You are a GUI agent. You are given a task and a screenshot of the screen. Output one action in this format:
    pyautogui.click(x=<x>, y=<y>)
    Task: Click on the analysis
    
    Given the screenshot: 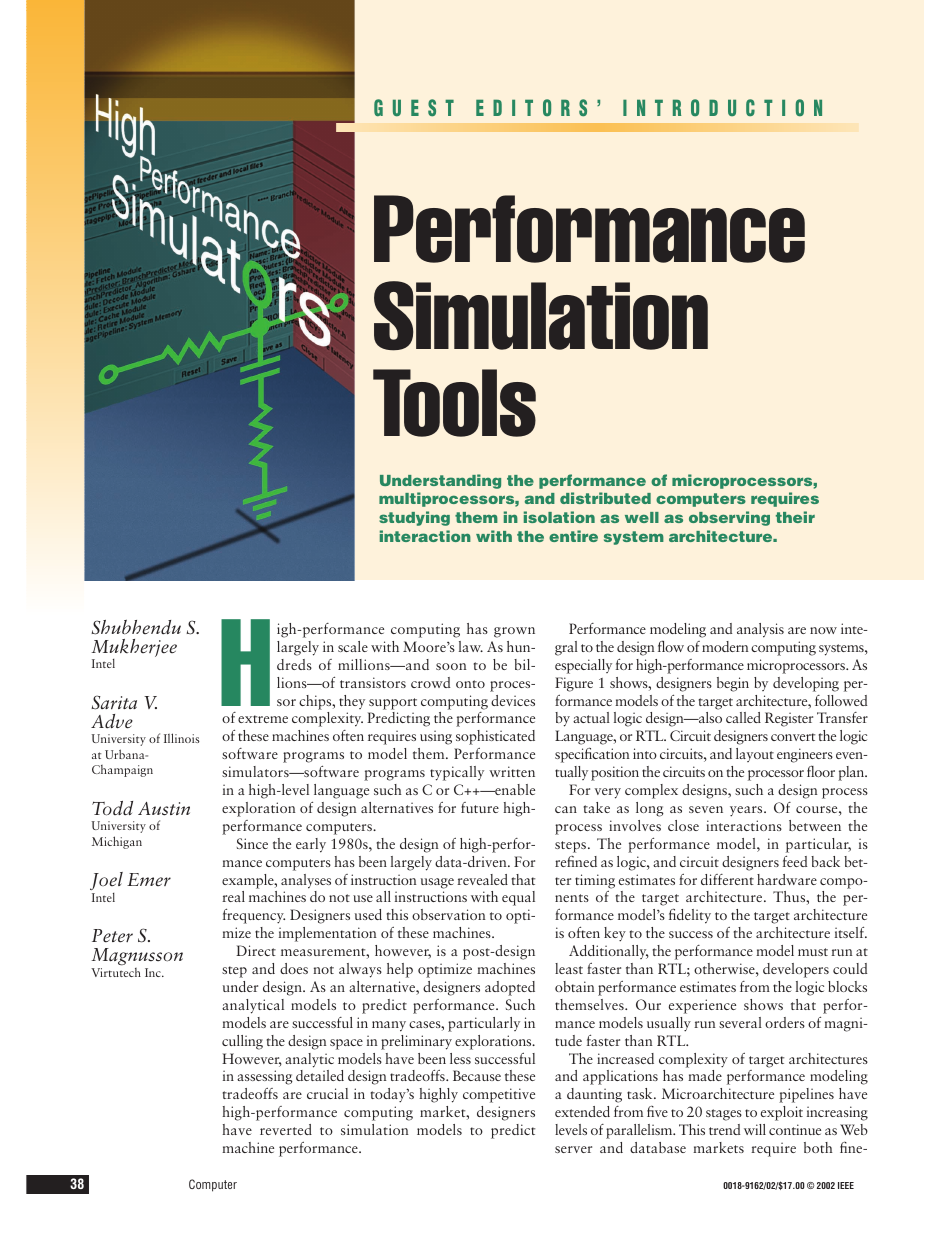 What is the action you would take?
    pyautogui.click(x=760, y=630)
